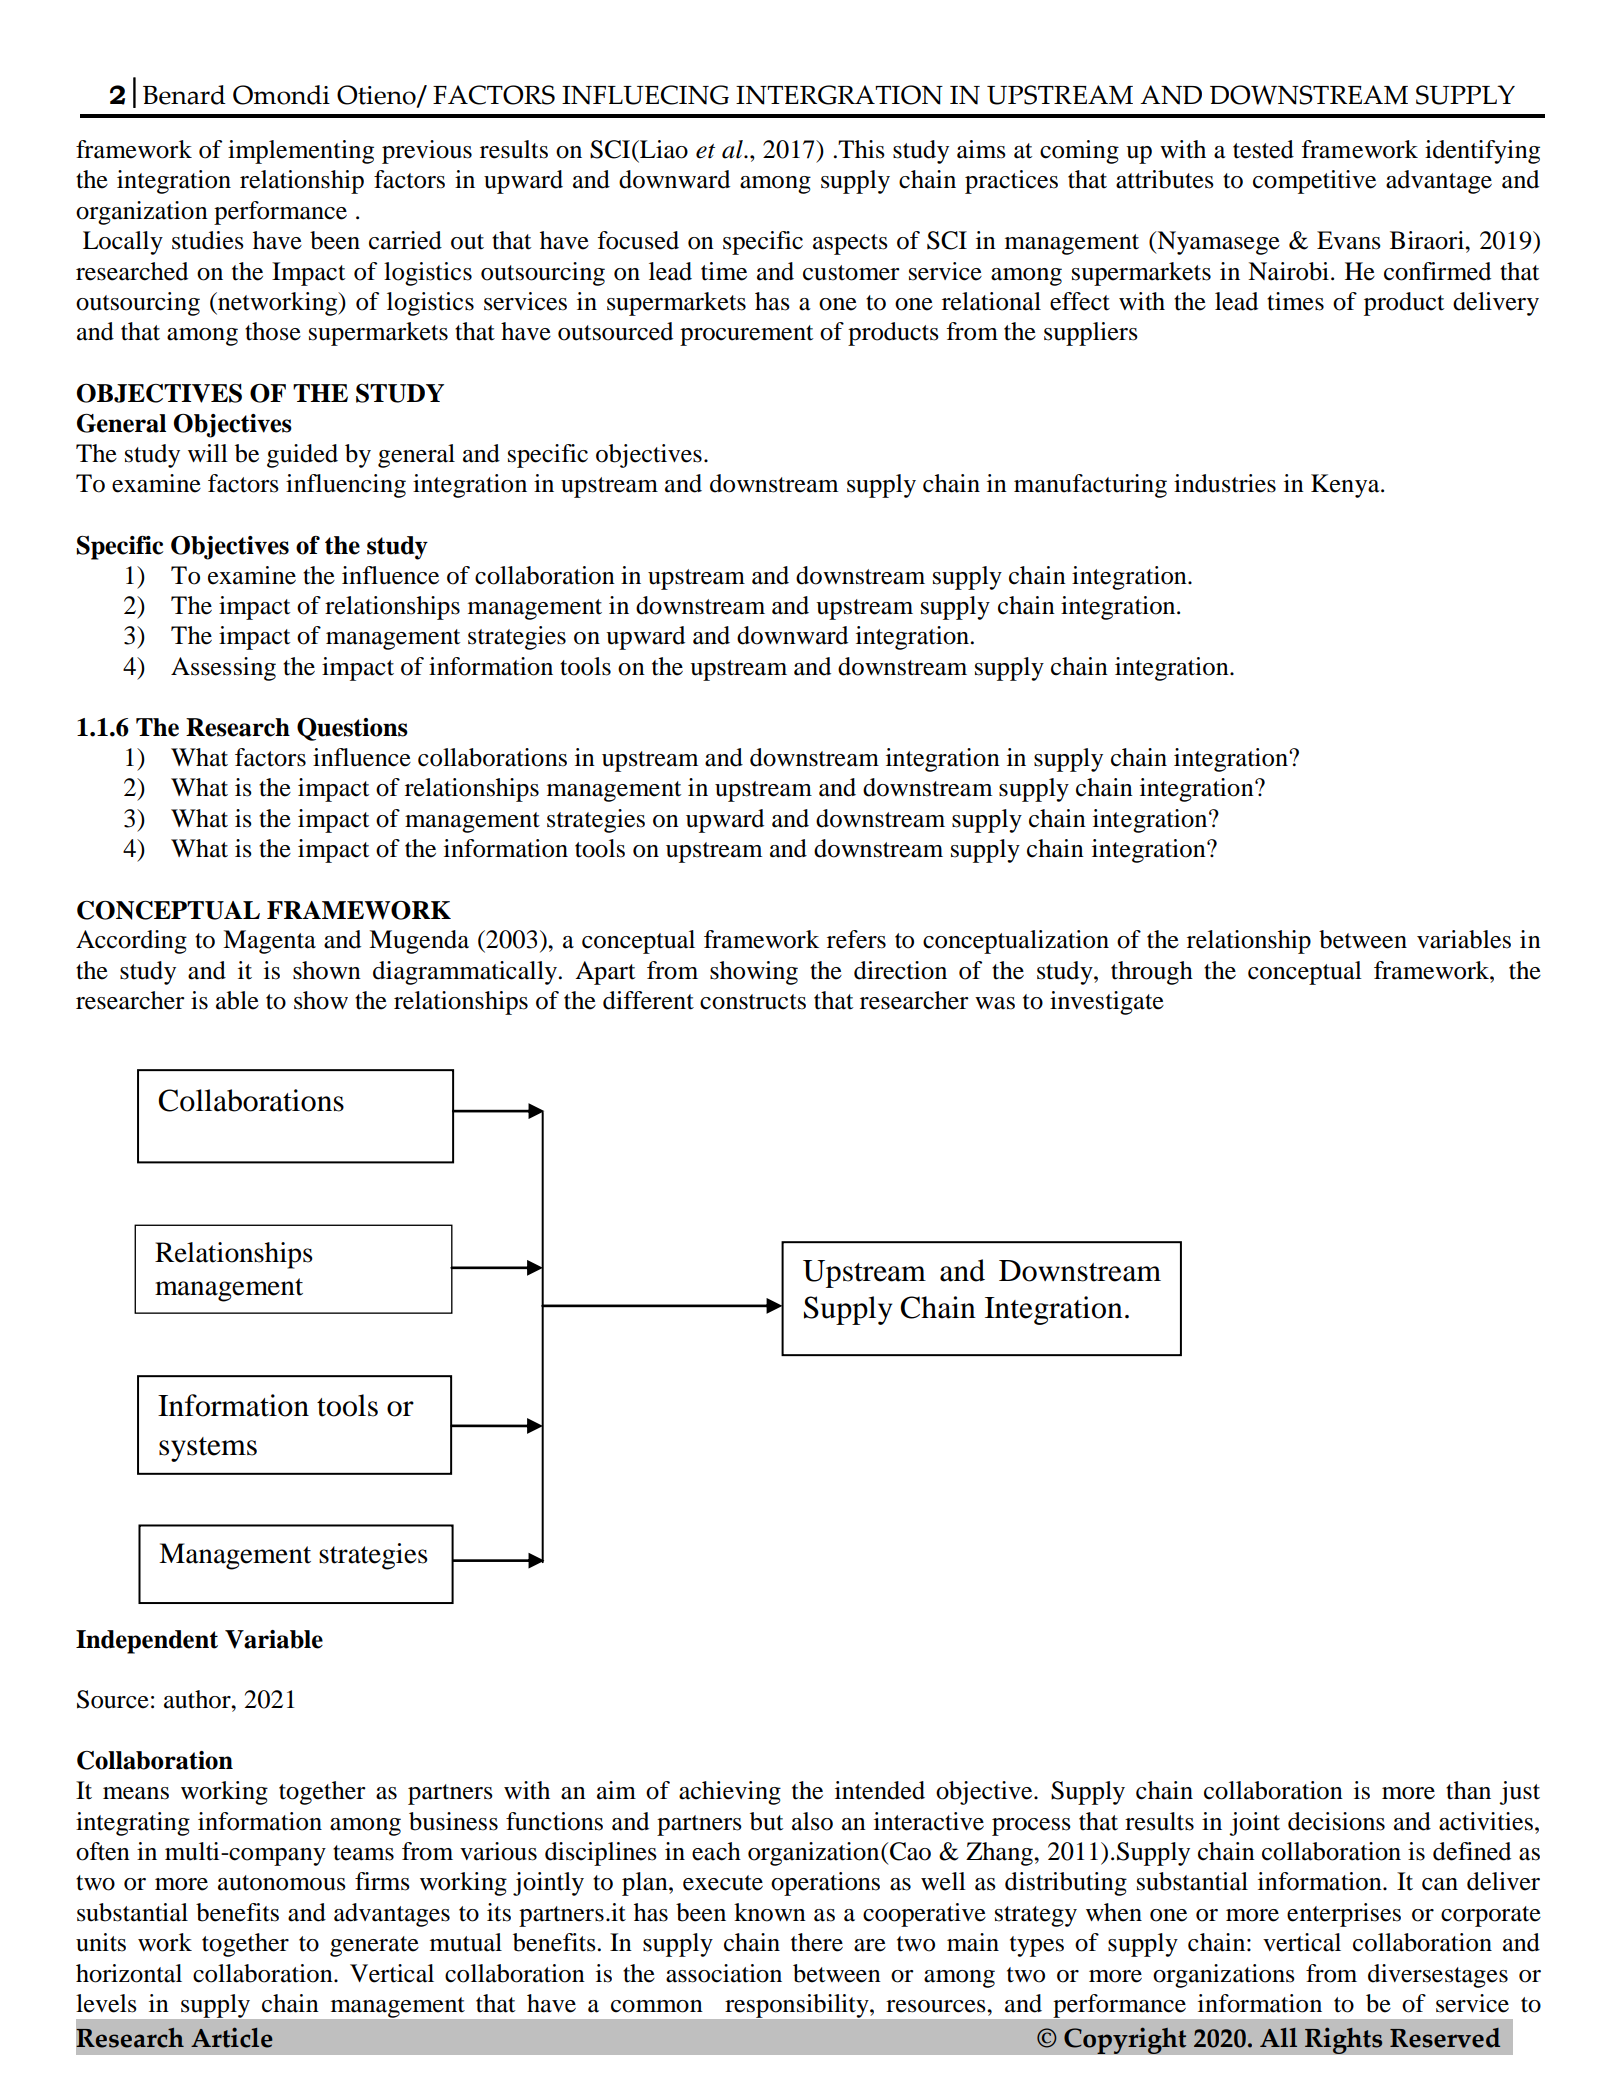 The width and height of the page is (1617, 2093). What do you see at coordinates (850, 244) in the page?
I see `aspects` at bounding box center [850, 244].
